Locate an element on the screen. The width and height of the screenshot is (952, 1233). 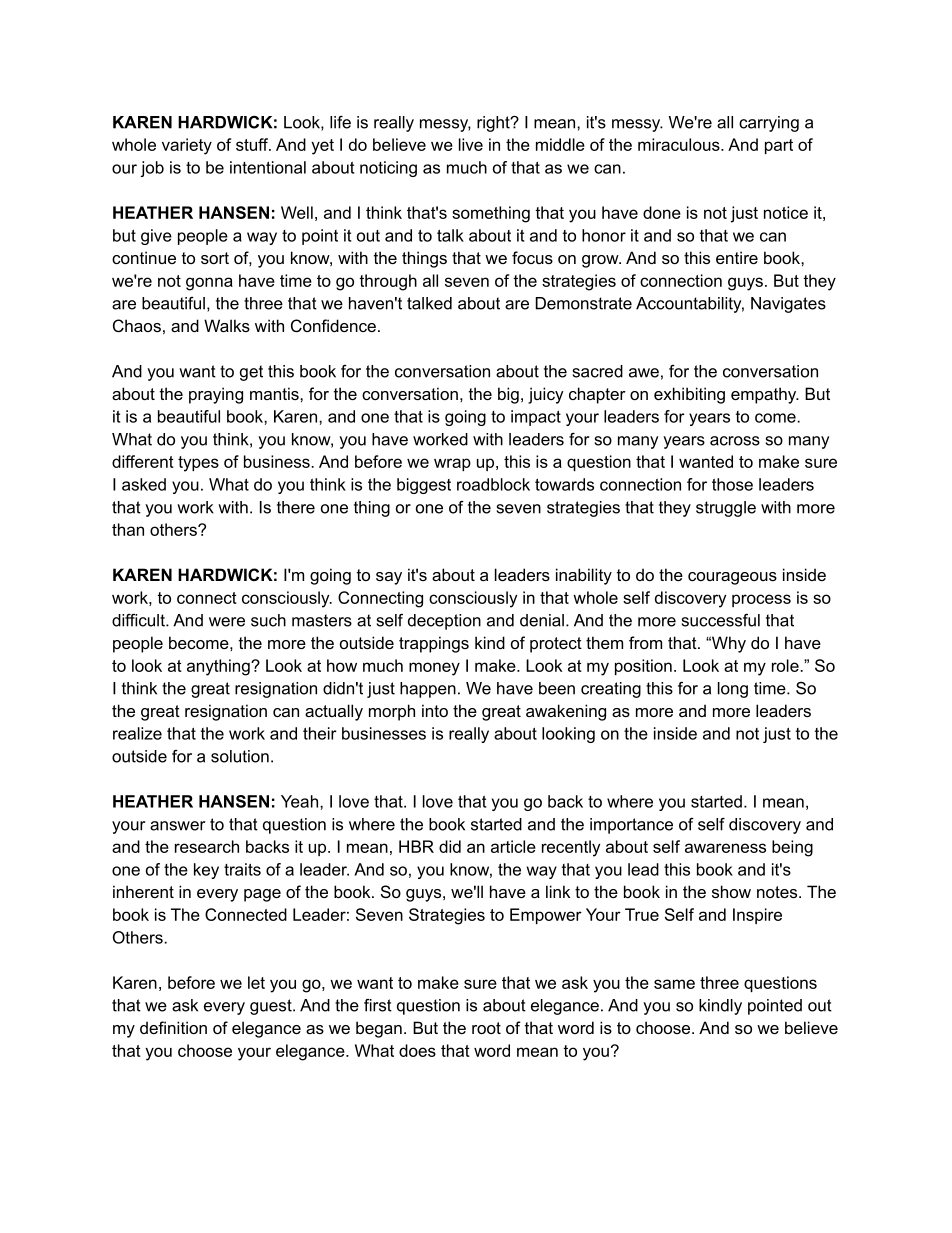
variety is located at coordinates (187, 146).
